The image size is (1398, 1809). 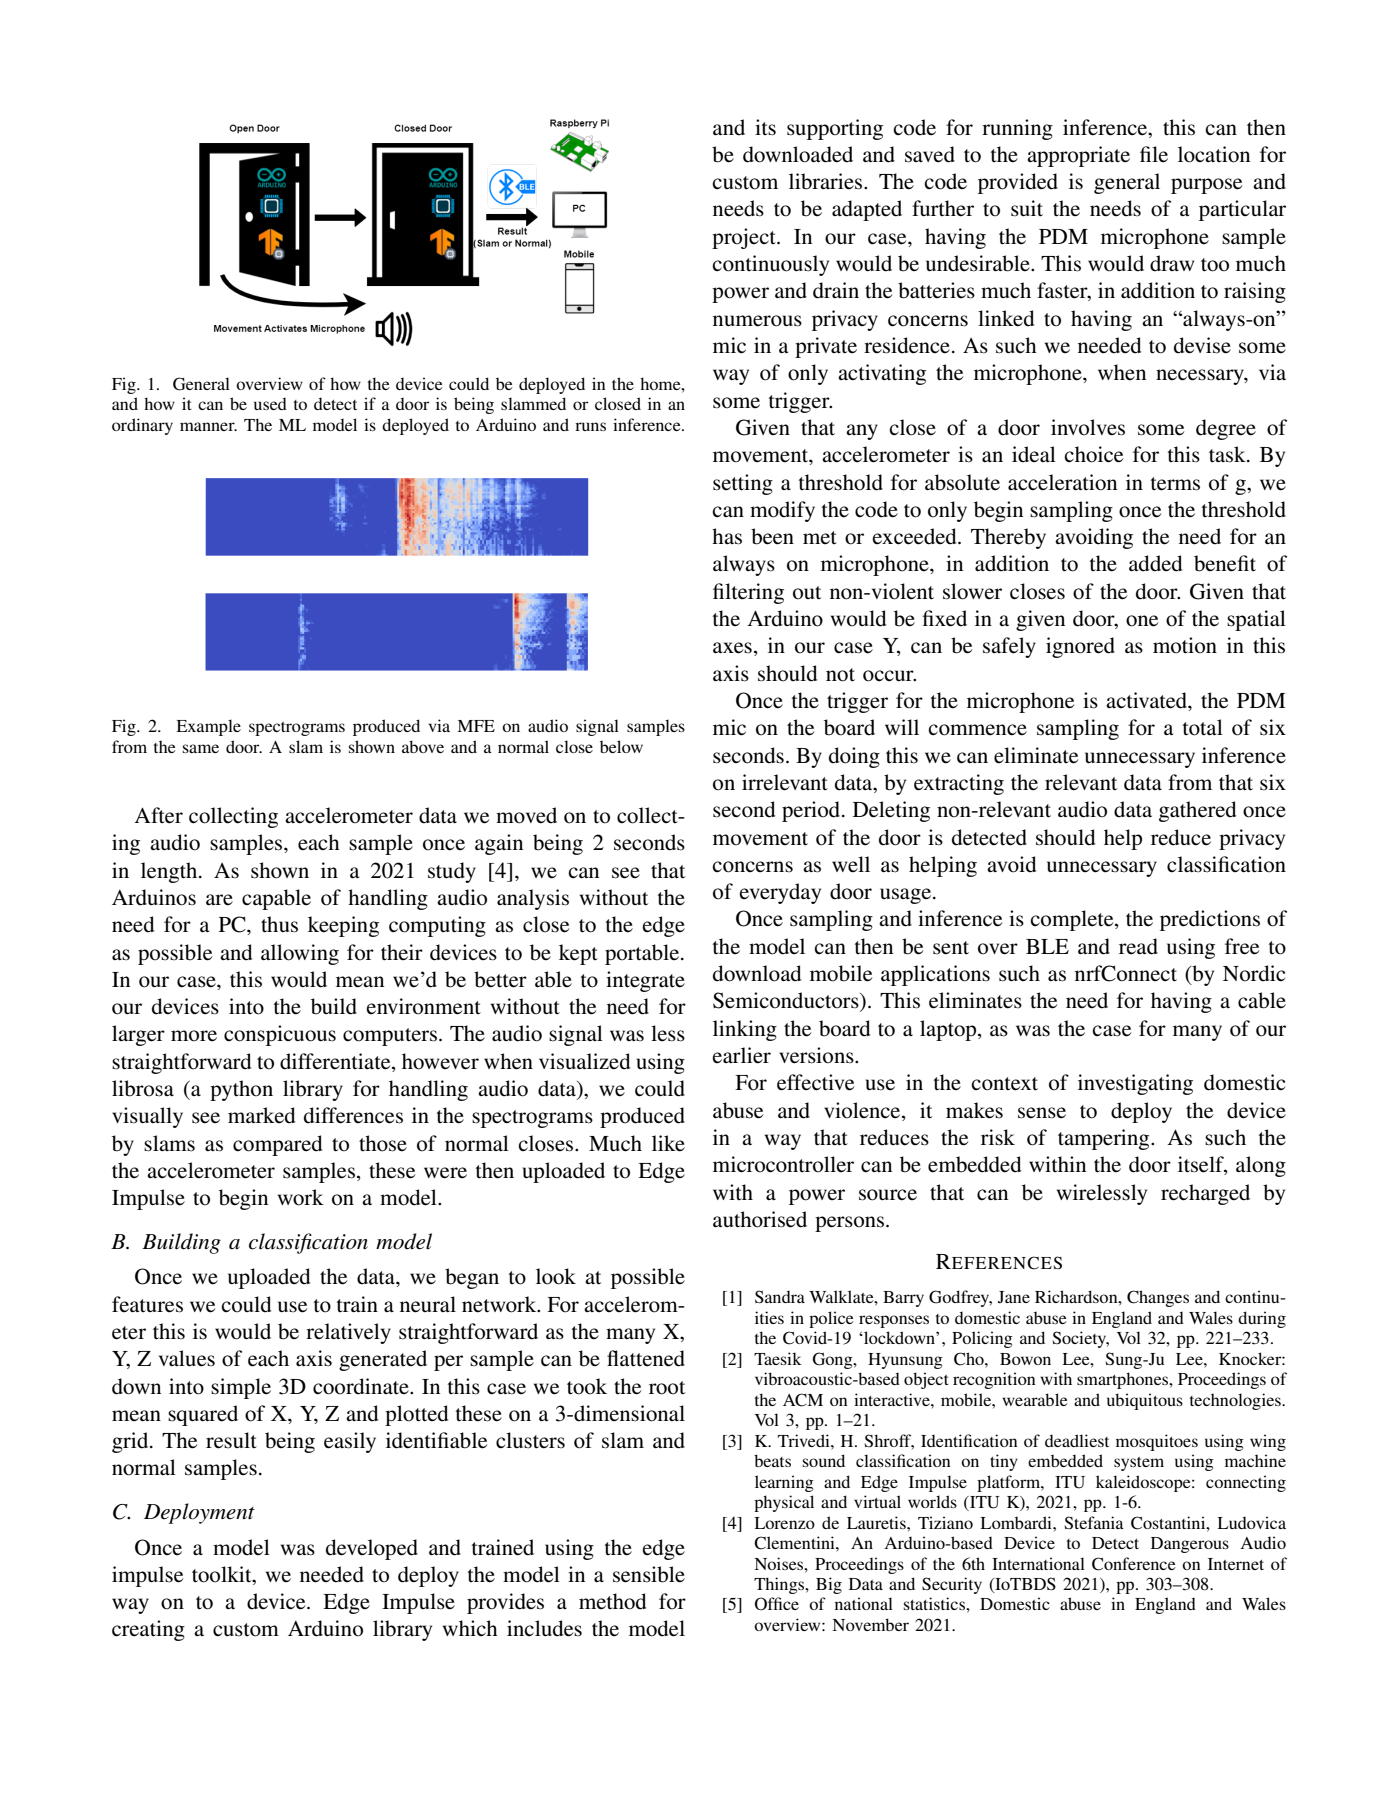 What do you see at coordinates (1093, 454) in the image?
I see `choice` at bounding box center [1093, 454].
